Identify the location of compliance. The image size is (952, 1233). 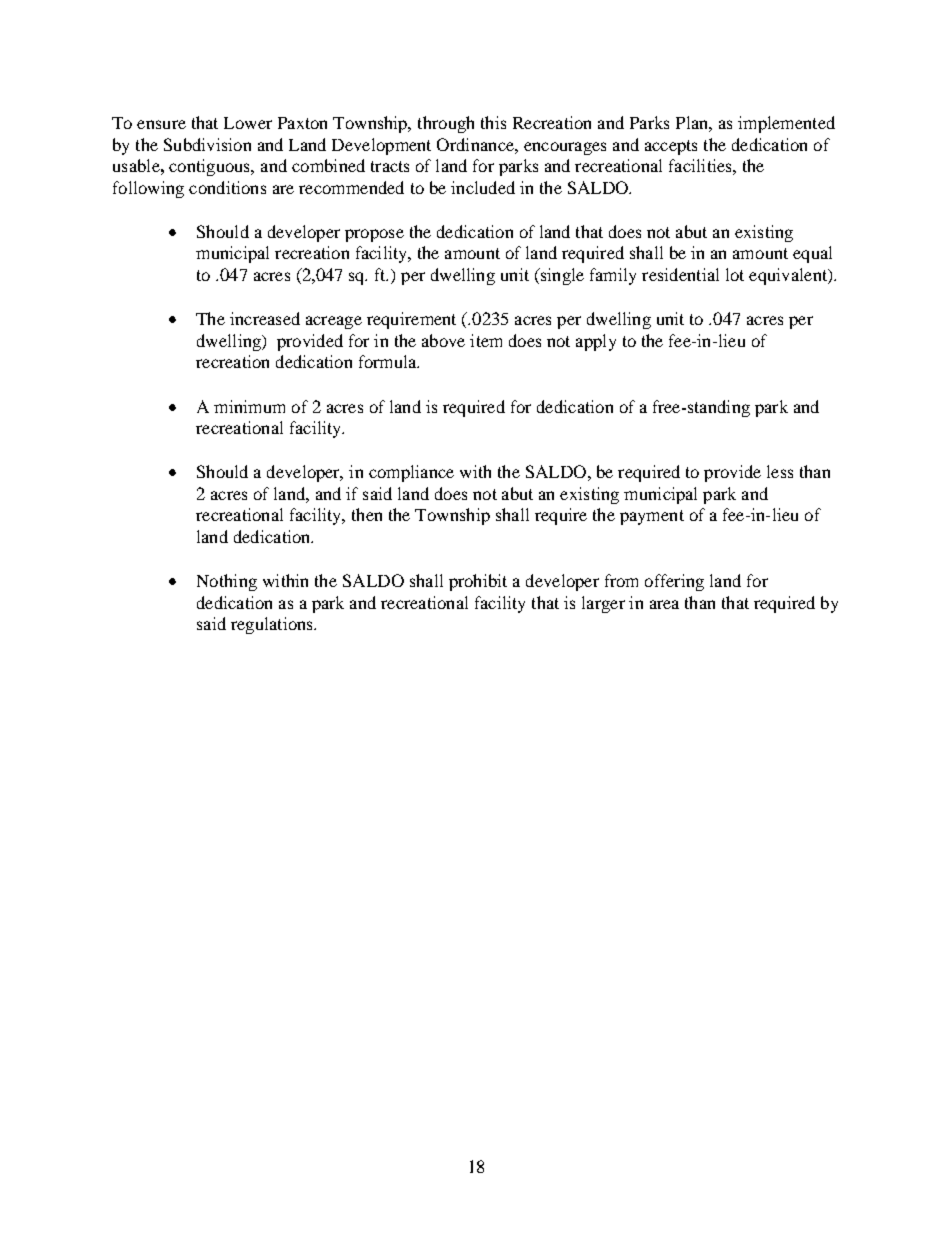
(411, 473).
